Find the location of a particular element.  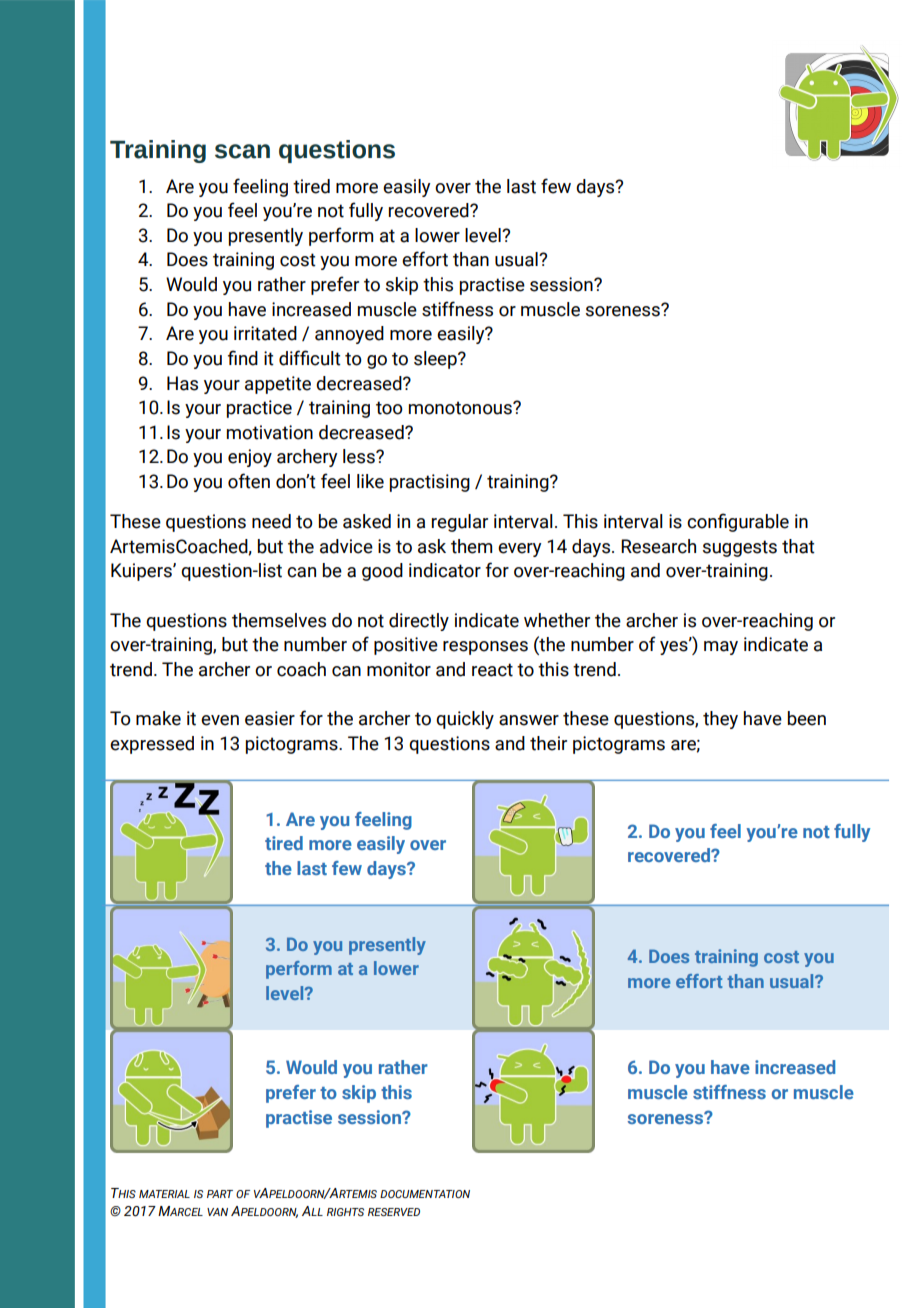

react is located at coordinates (492, 670).
